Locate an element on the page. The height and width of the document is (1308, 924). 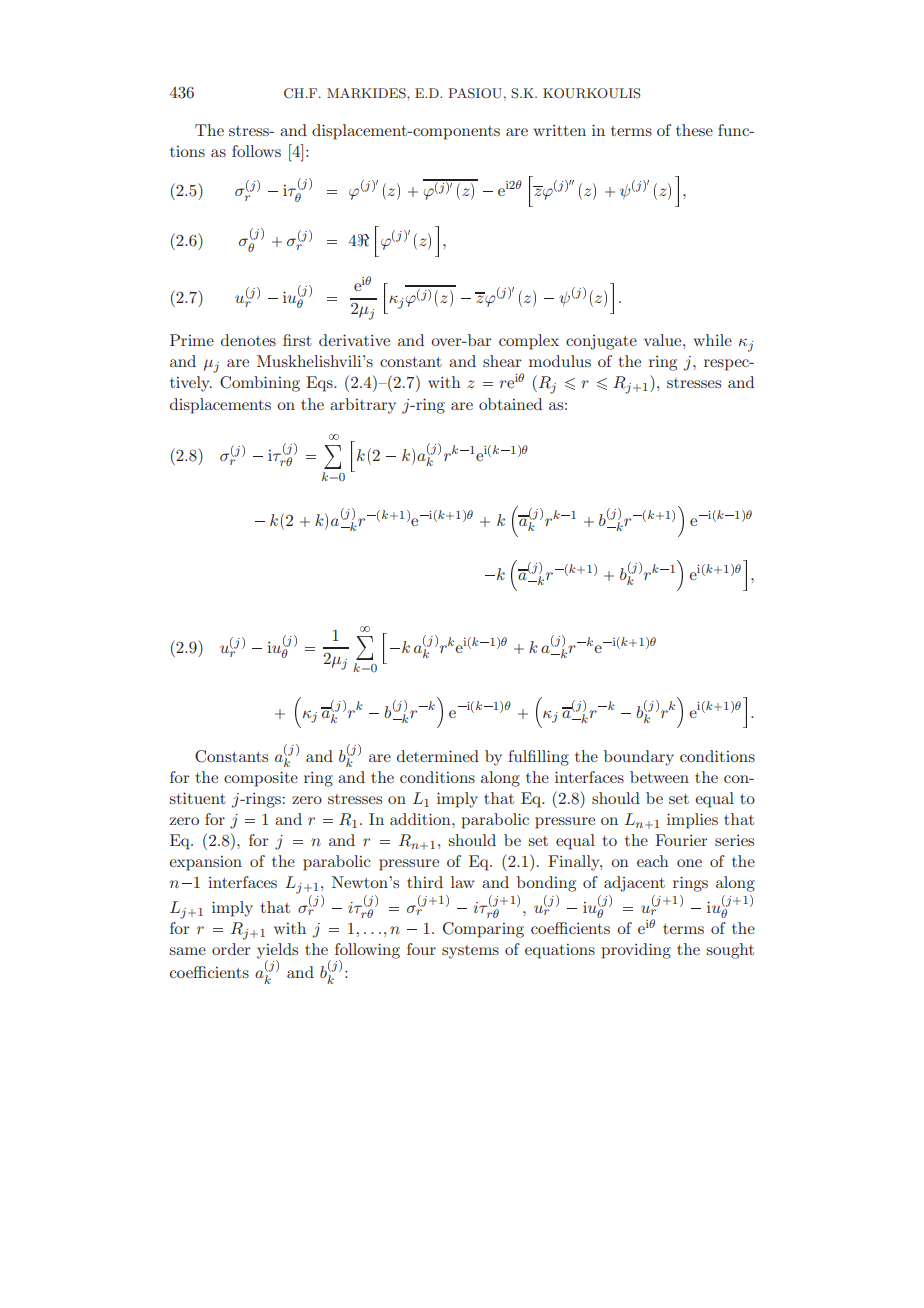
follows is located at coordinates (256, 151).
